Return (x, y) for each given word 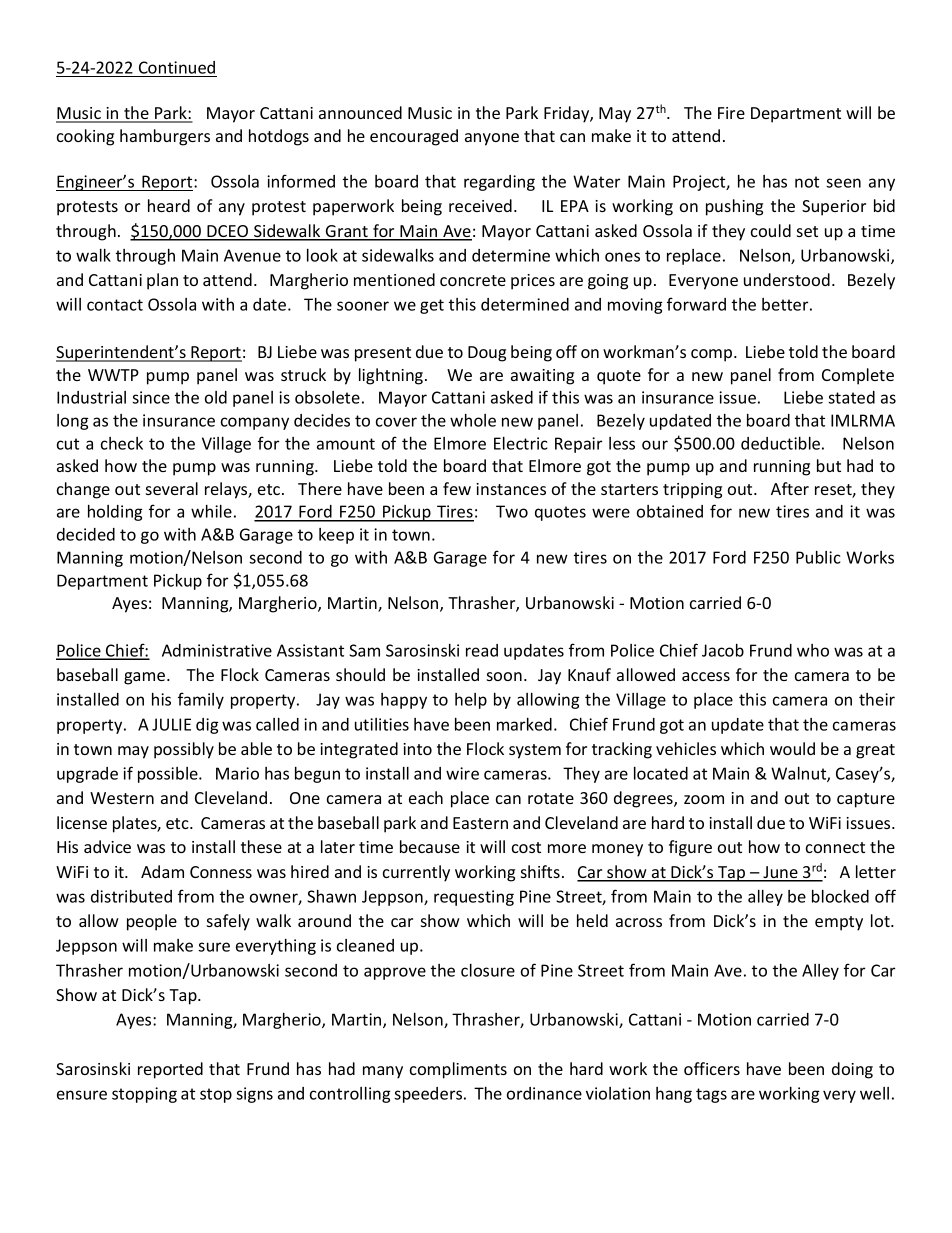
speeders (429, 1095)
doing (852, 1070)
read (482, 650)
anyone (492, 139)
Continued (177, 67)
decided (86, 534)
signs (254, 1095)
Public (818, 557)
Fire (731, 113)
